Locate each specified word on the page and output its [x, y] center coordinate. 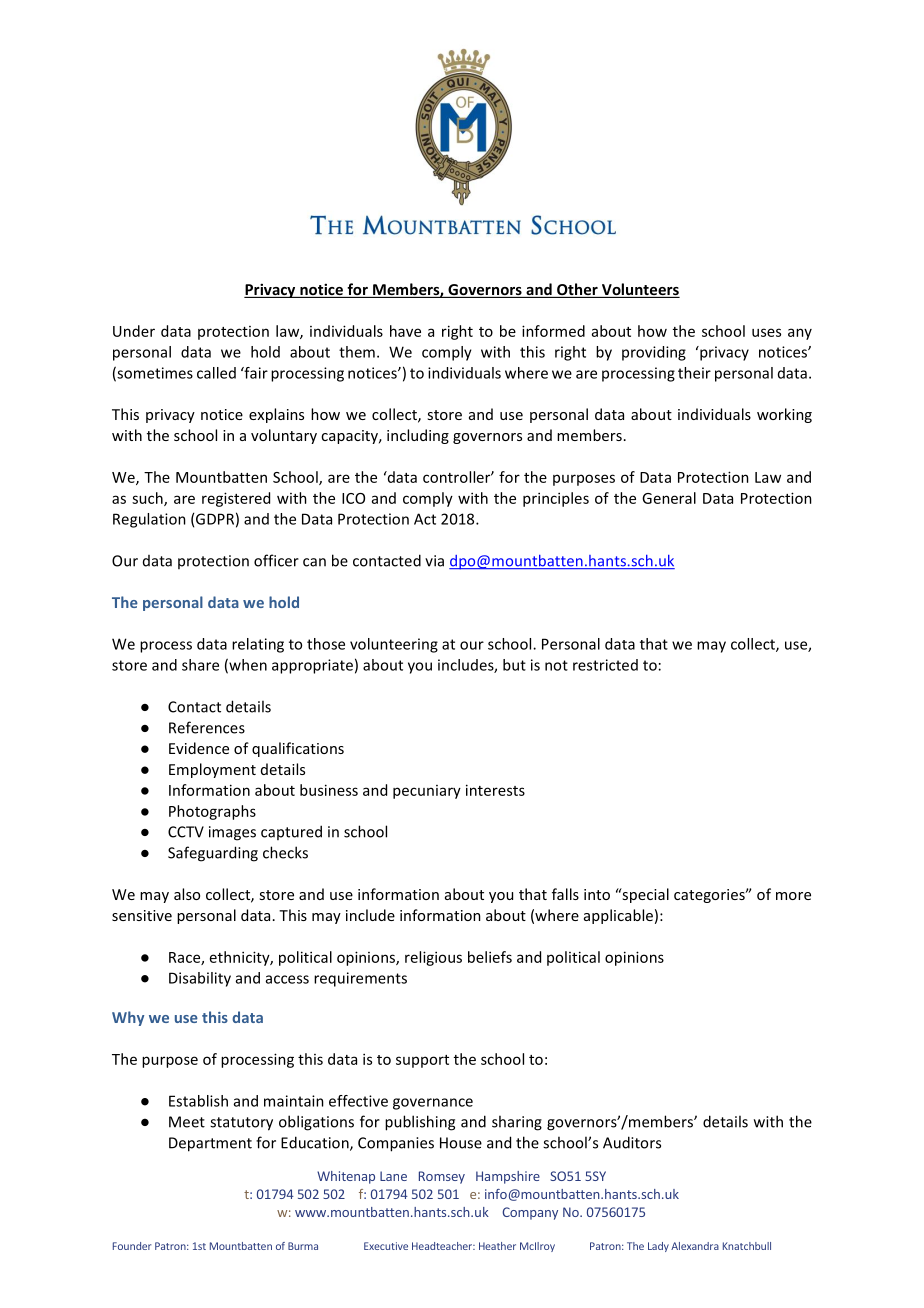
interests [495, 790]
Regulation [149, 520]
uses [766, 332]
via [434, 561]
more [793, 896]
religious [433, 958]
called [216, 373]
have [405, 331]
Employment [212, 770]
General [669, 498]
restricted [605, 665]
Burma [303, 1246]
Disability [200, 979]
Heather [497, 1246]
